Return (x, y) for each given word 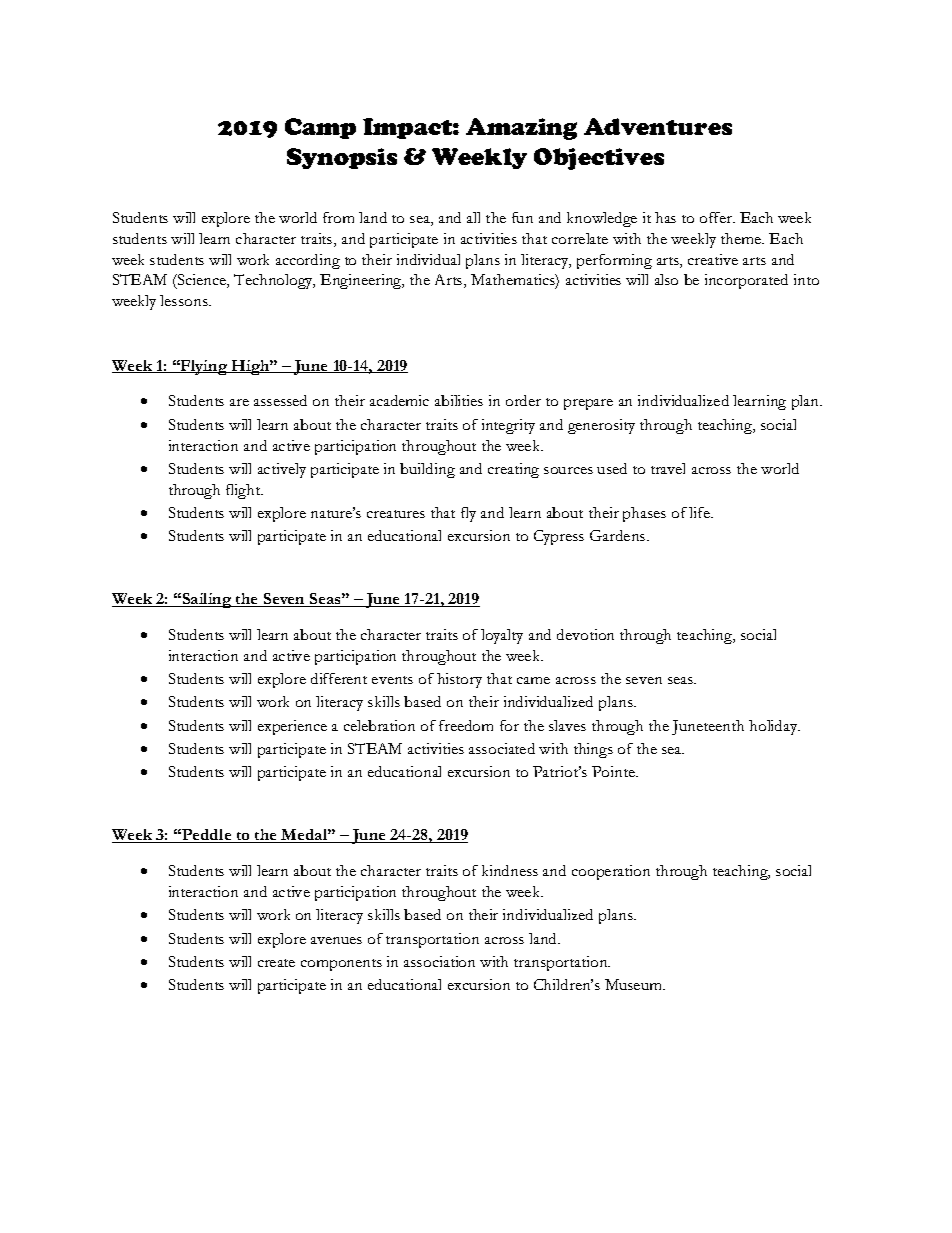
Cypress (559, 537)
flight (244, 491)
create (276, 963)
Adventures (658, 126)
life (700, 512)
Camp (320, 128)
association (439, 961)
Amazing (521, 129)
